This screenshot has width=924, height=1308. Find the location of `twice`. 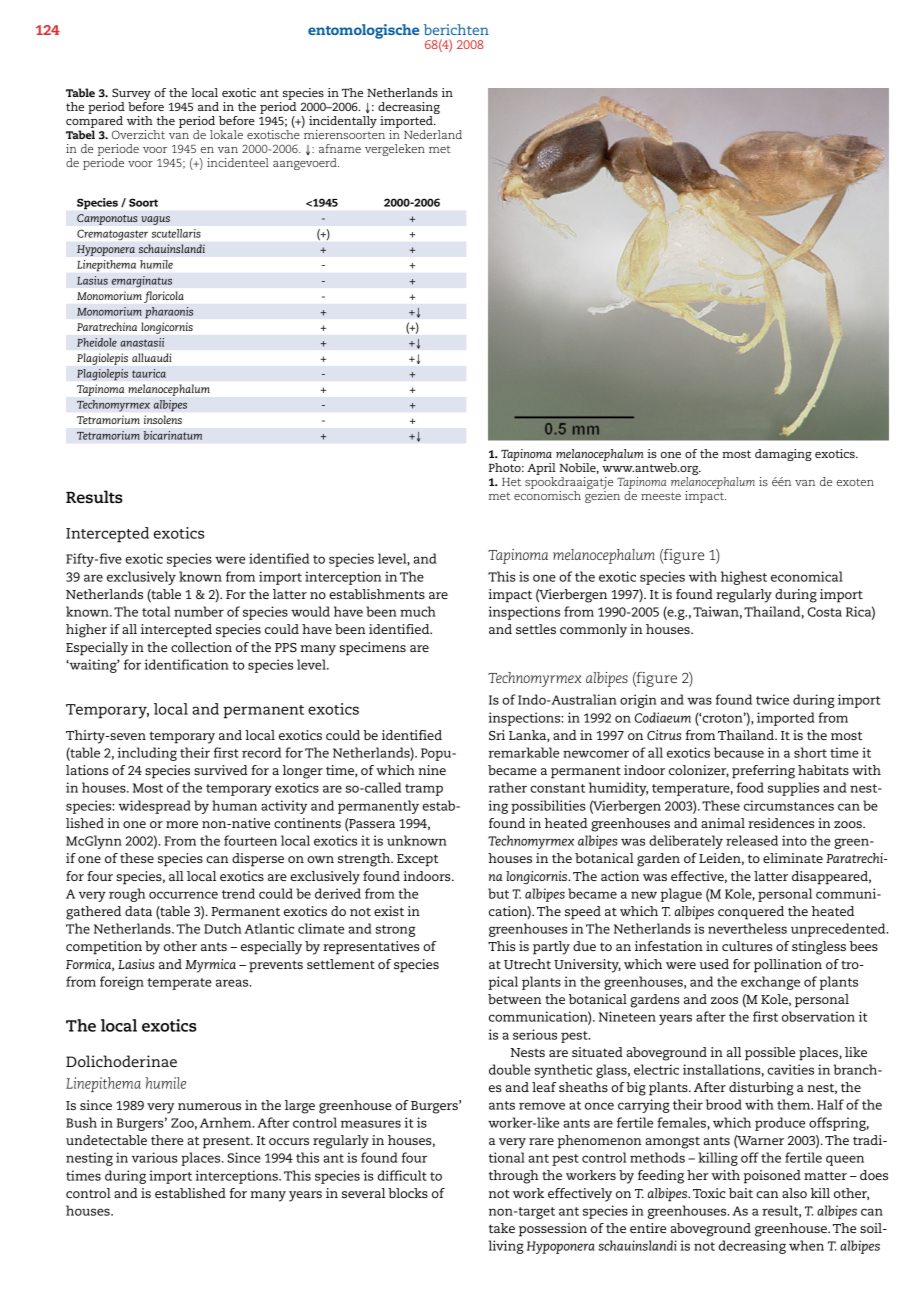

twice is located at coordinates (772, 699).
